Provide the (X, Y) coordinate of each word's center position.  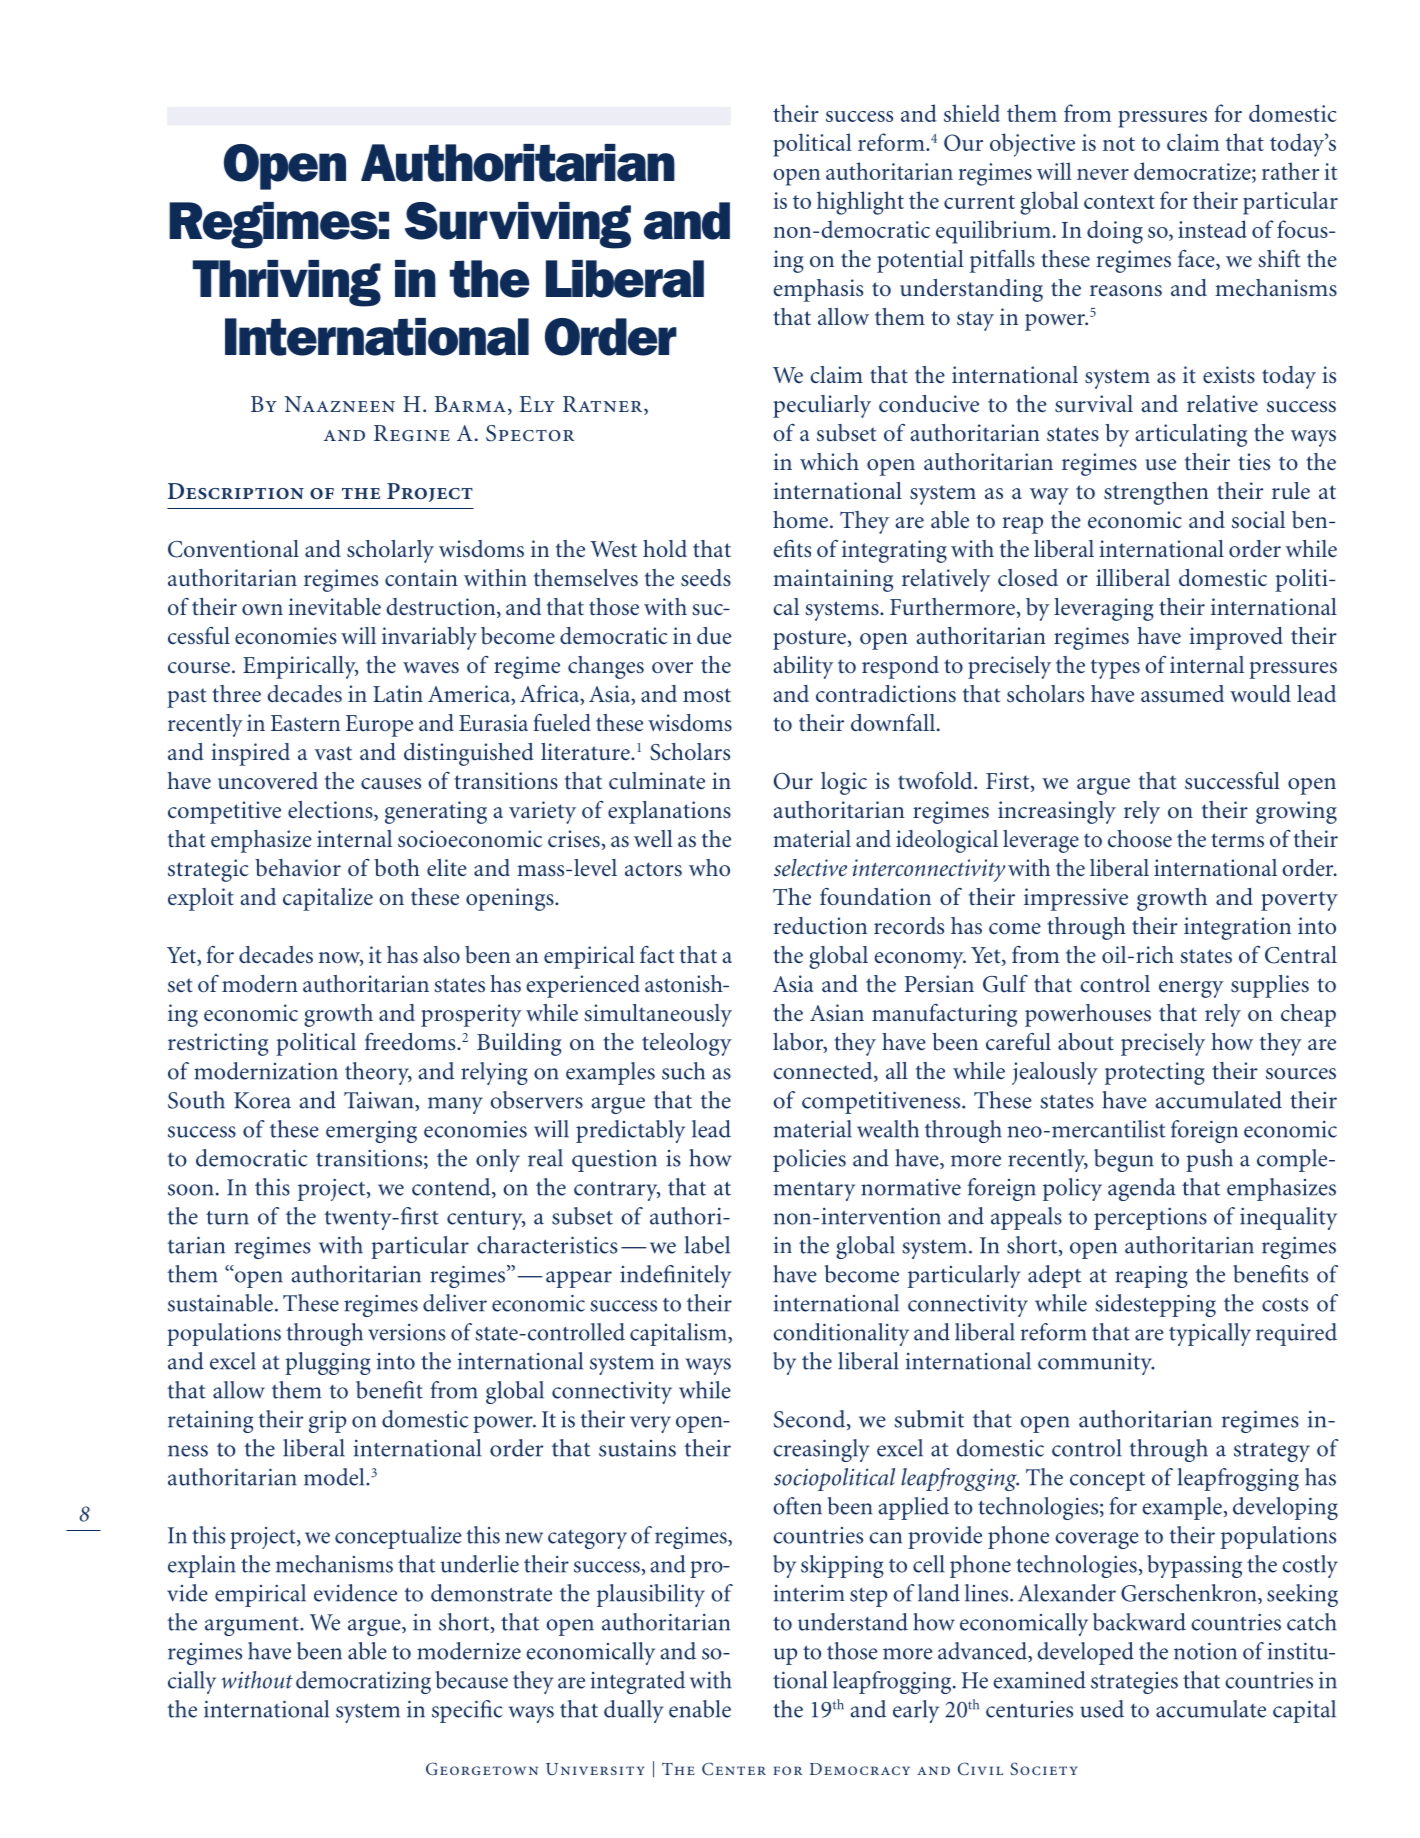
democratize (1193, 172)
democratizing (363, 1682)
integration (1237, 928)
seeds (706, 578)
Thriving (287, 283)
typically (1210, 1334)
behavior (298, 868)
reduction (820, 926)
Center (734, 1769)
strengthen (1156, 493)
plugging (328, 1363)
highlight (860, 203)
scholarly (390, 551)
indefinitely (675, 1276)
